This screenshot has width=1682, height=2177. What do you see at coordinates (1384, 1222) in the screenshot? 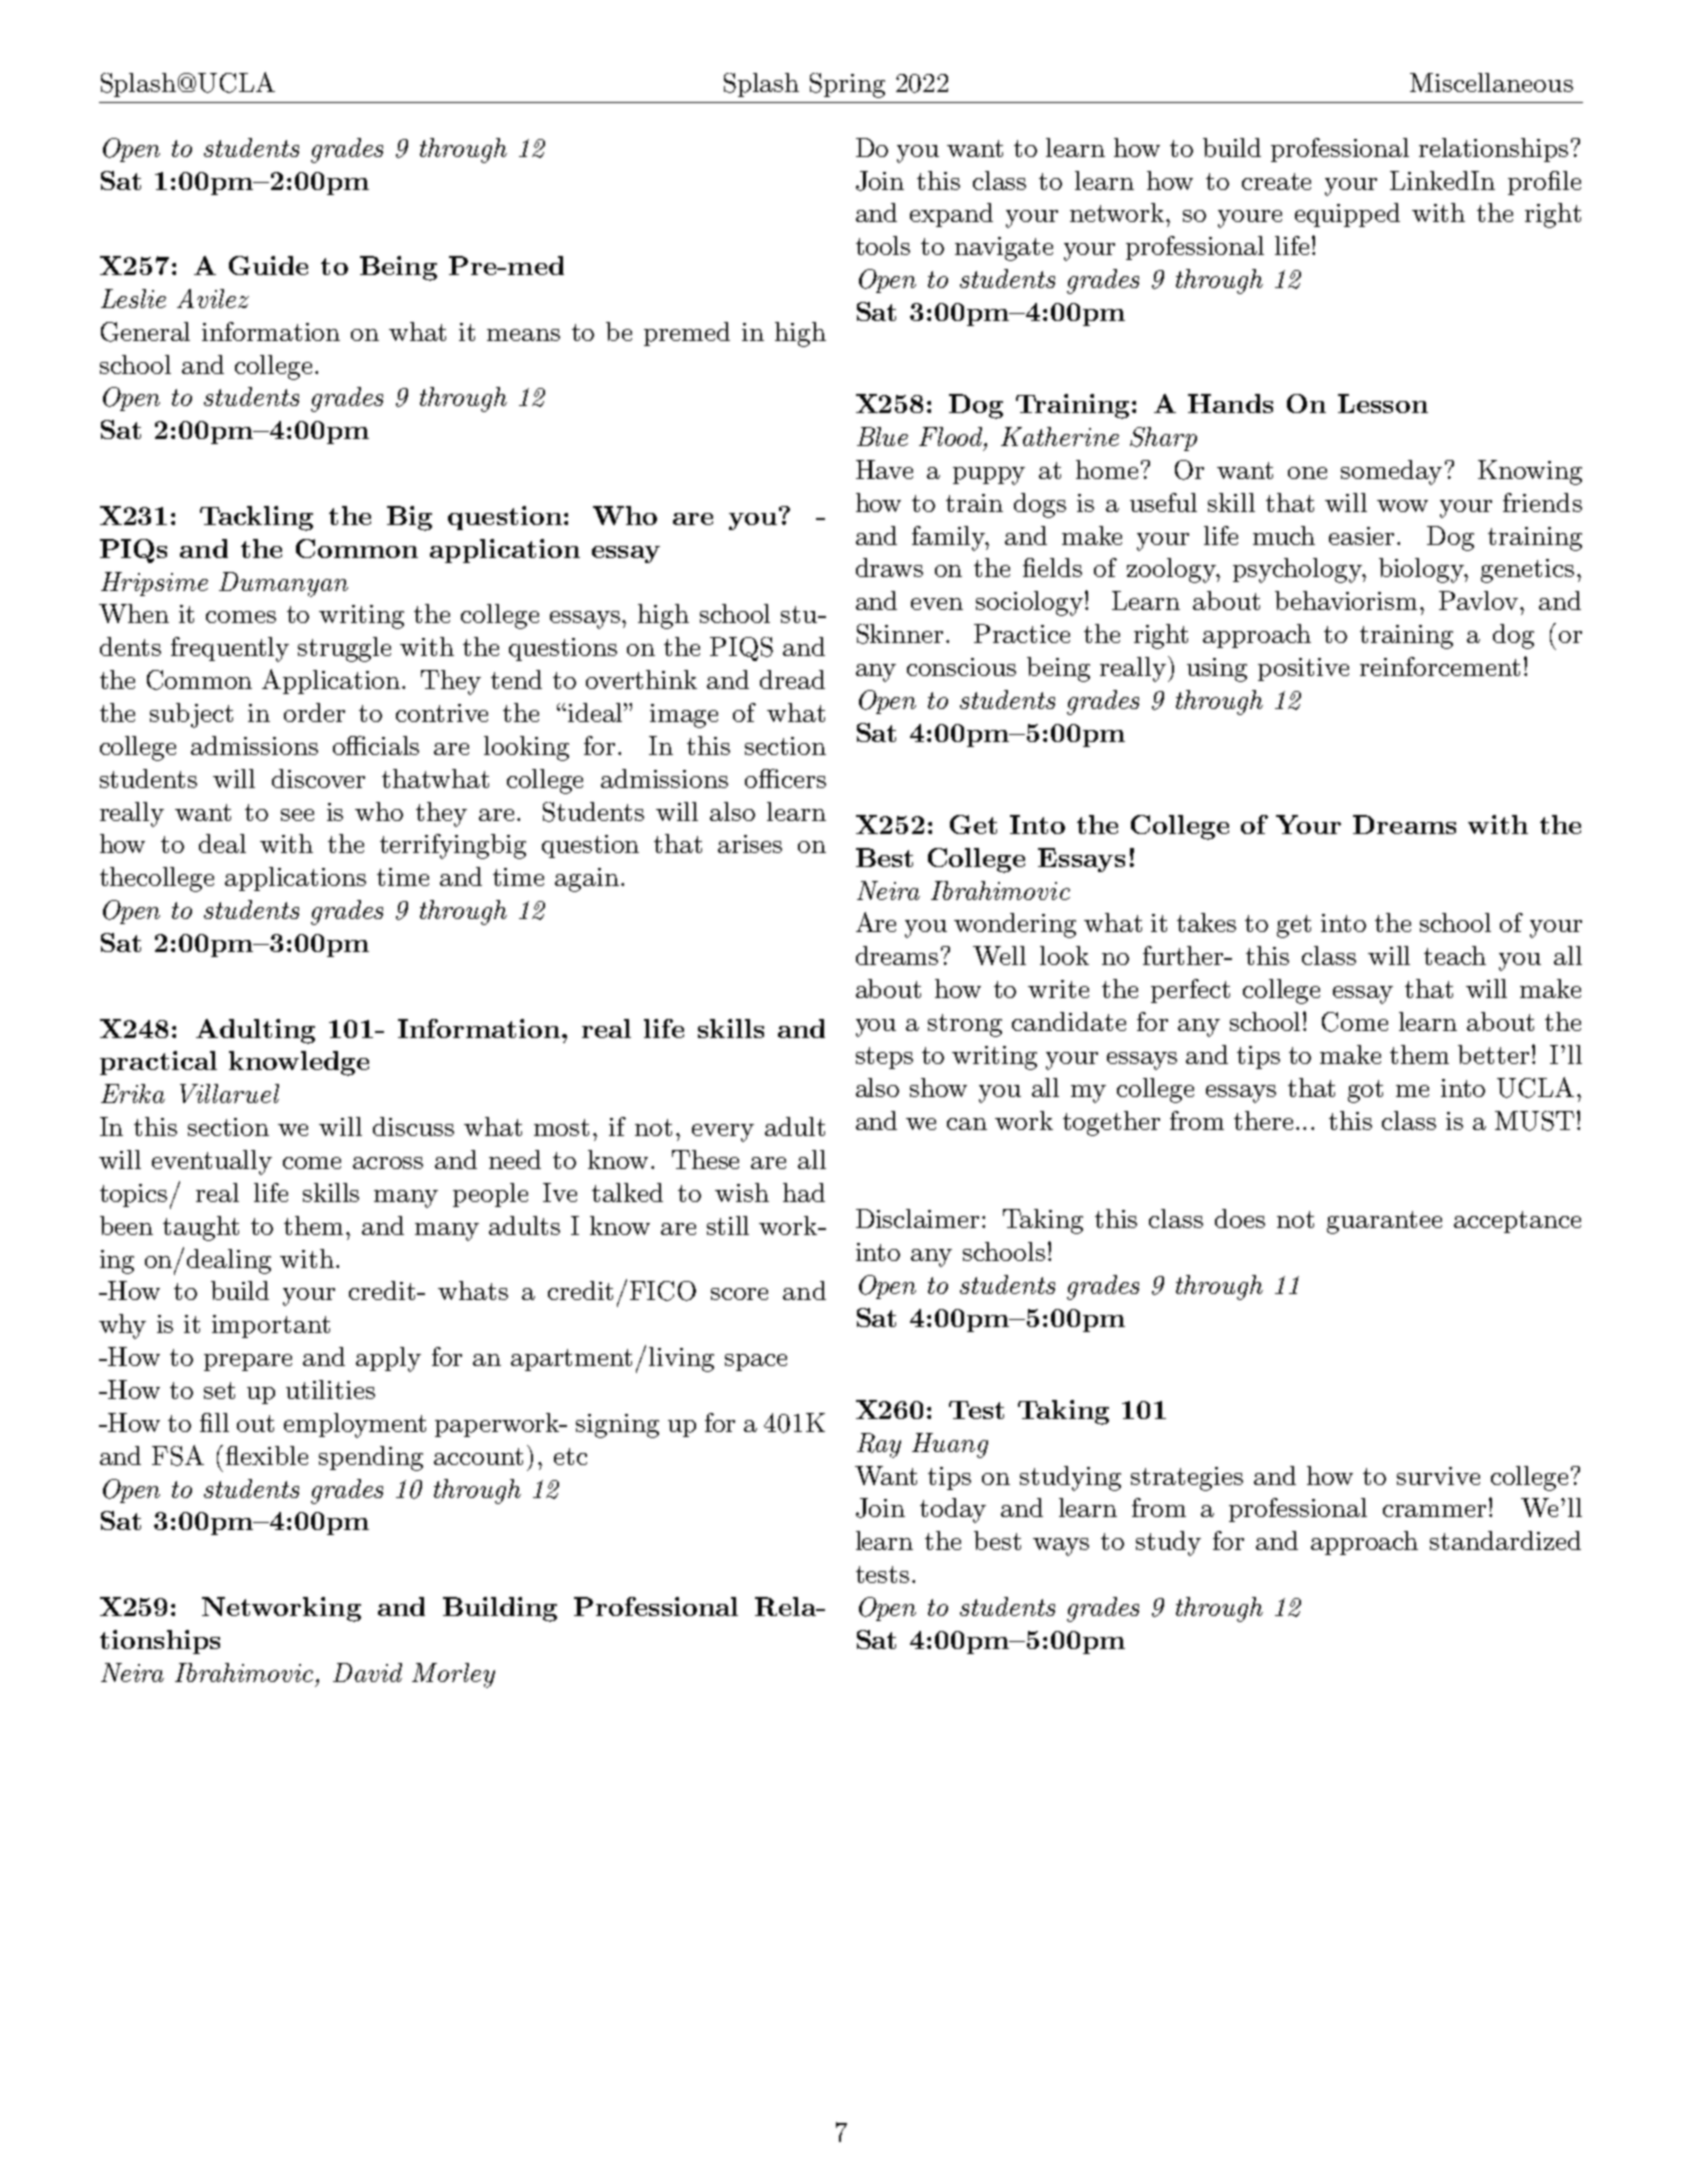
I see `guarantee` at bounding box center [1384, 1222].
